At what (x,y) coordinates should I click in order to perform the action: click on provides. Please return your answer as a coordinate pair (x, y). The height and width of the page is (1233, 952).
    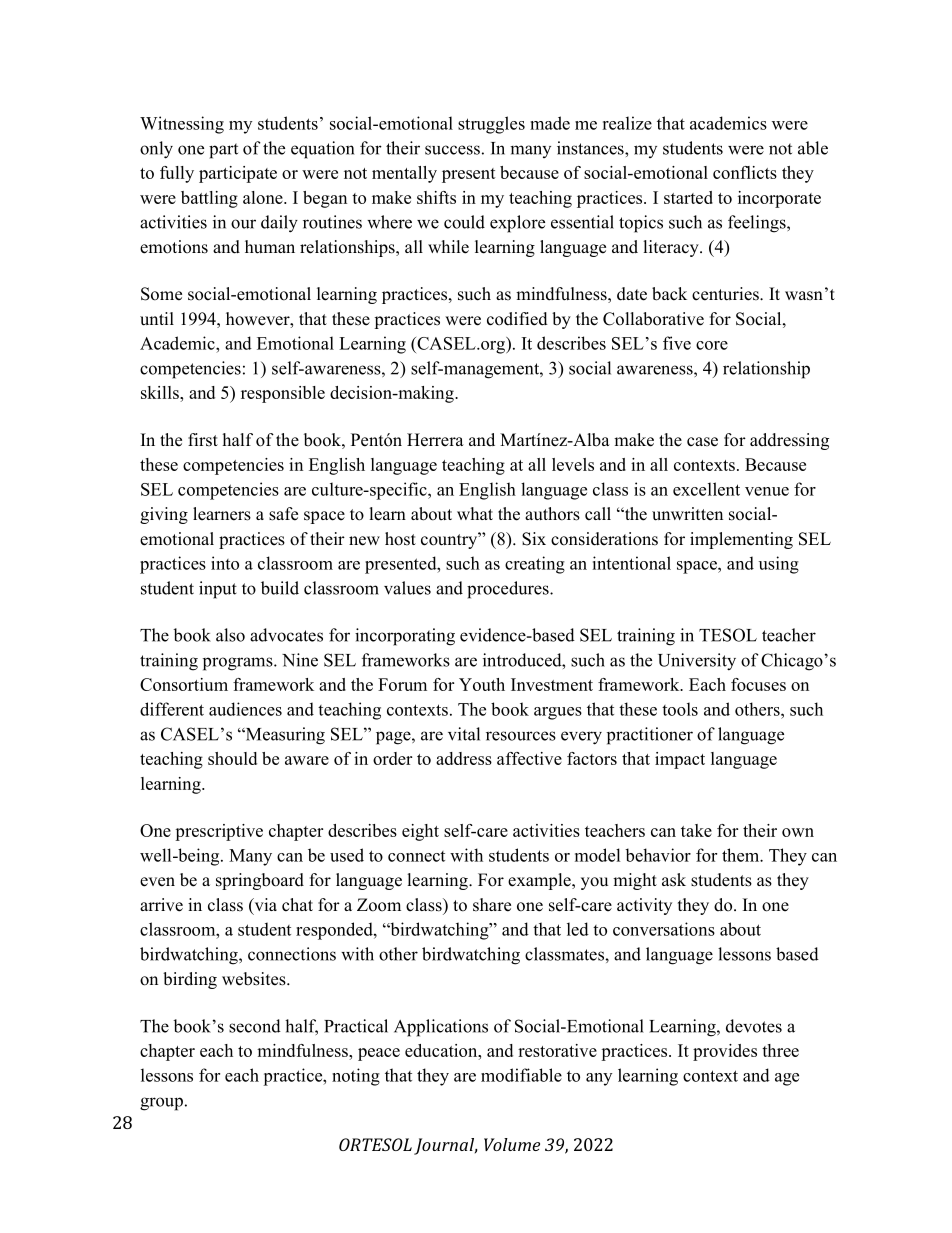
    Looking at the image, I should click on (725, 1052).
